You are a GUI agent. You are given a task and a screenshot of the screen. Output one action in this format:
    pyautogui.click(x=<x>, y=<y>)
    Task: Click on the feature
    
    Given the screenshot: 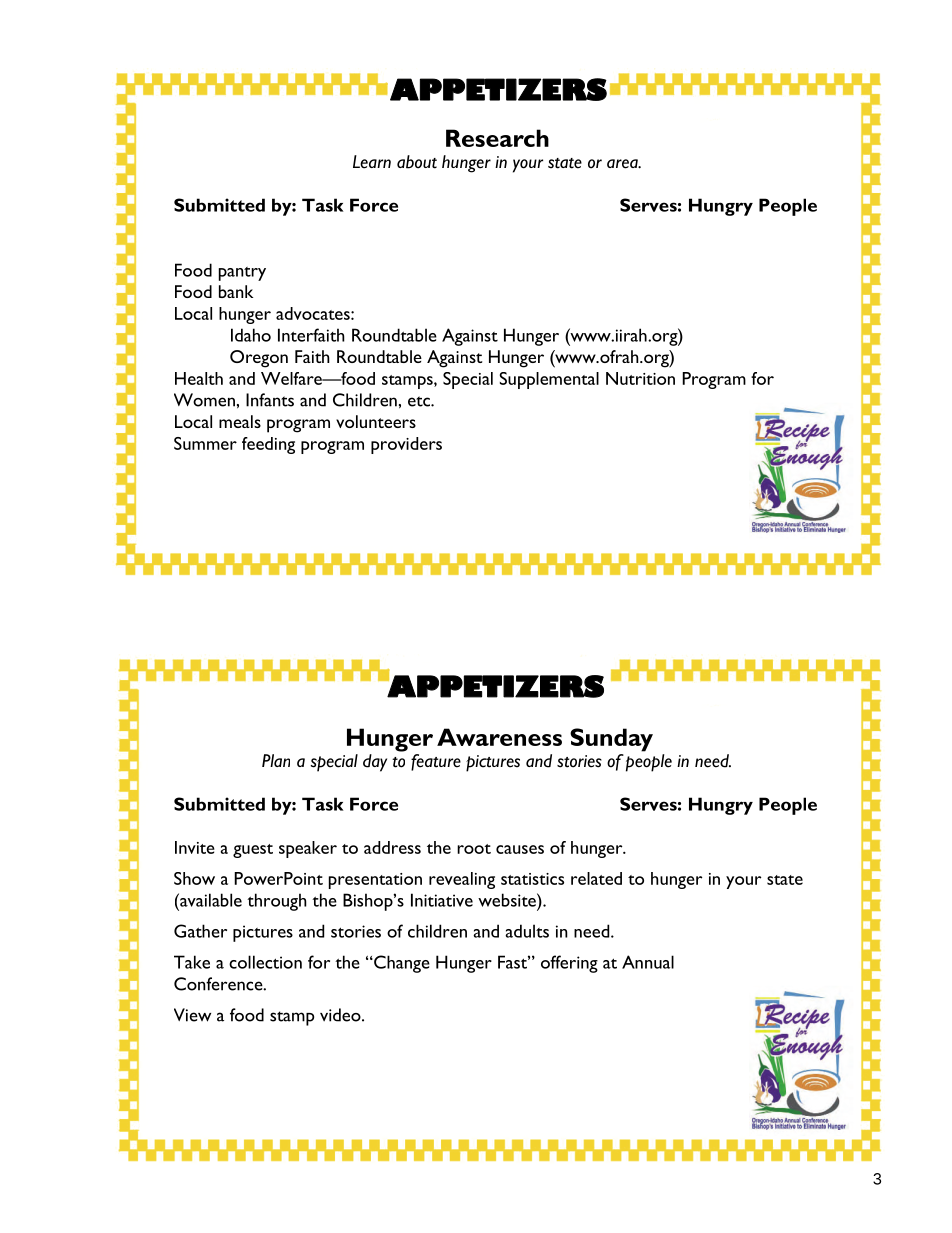 What is the action you would take?
    pyautogui.click(x=436, y=762)
